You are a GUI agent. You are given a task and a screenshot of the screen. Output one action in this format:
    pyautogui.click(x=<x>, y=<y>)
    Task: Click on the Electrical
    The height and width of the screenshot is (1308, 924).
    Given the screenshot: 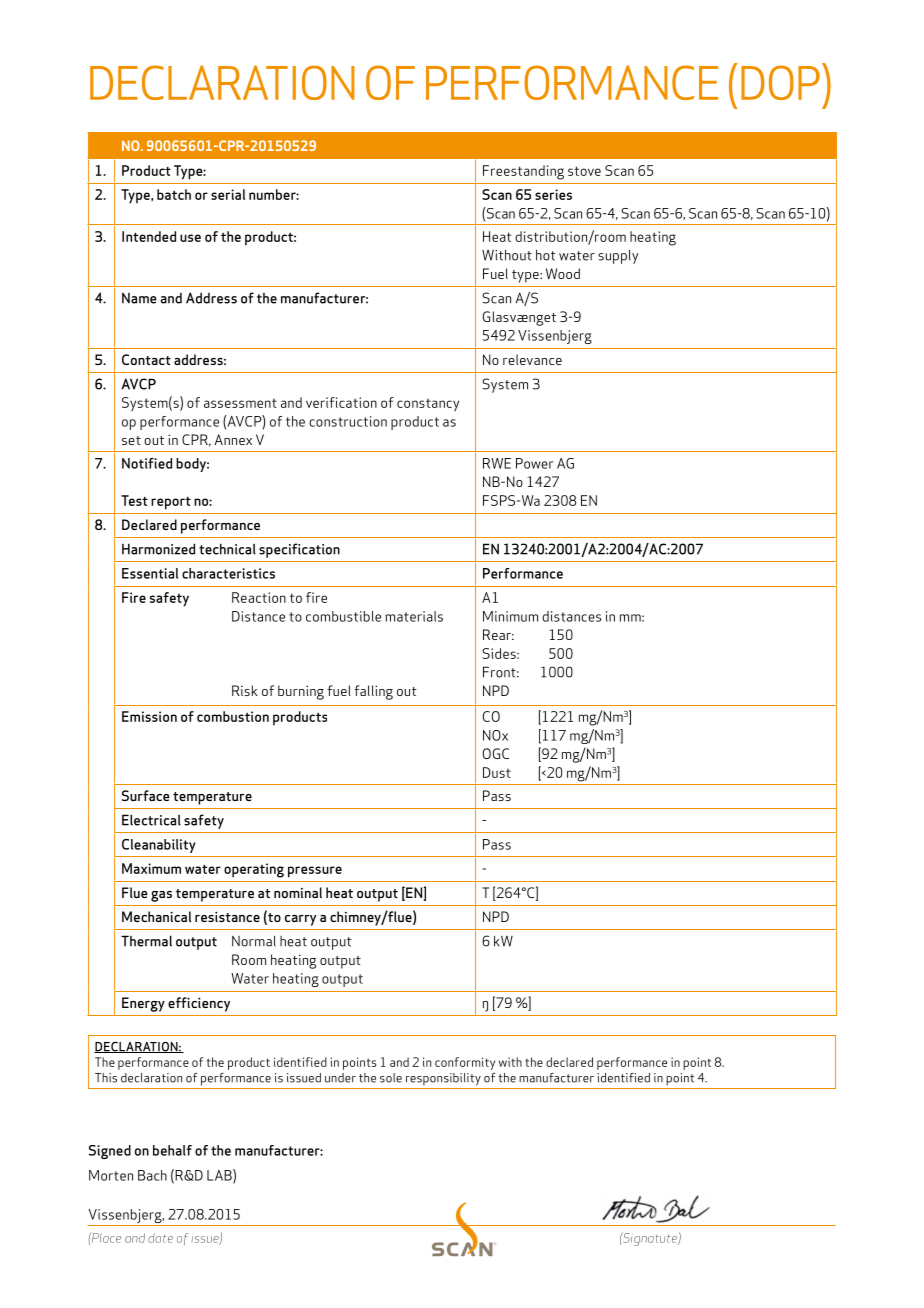 What is the action you would take?
    pyautogui.click(x=151, y=820)
